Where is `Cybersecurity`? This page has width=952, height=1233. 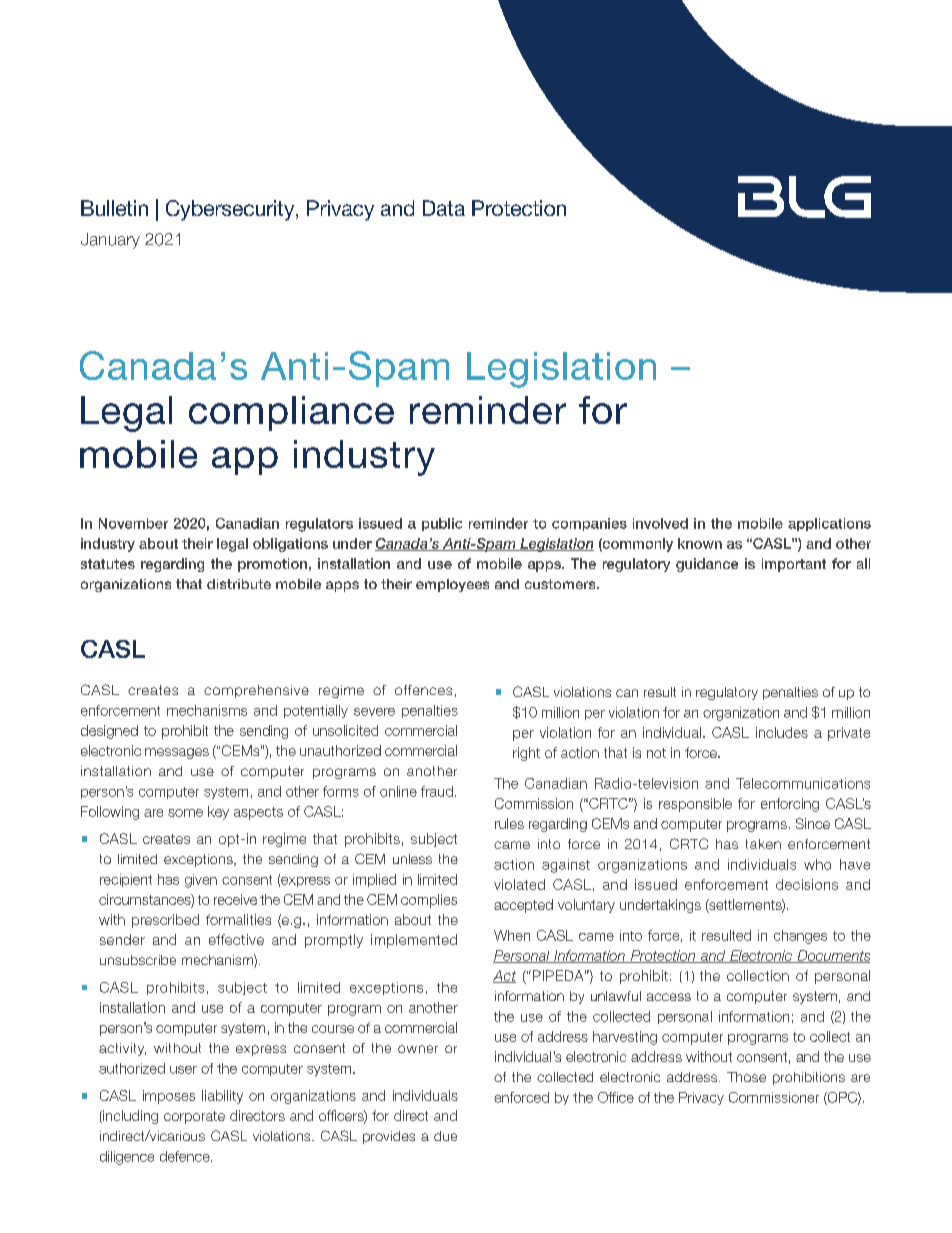
Cybersecurity is located at coordinates (231, 210).
